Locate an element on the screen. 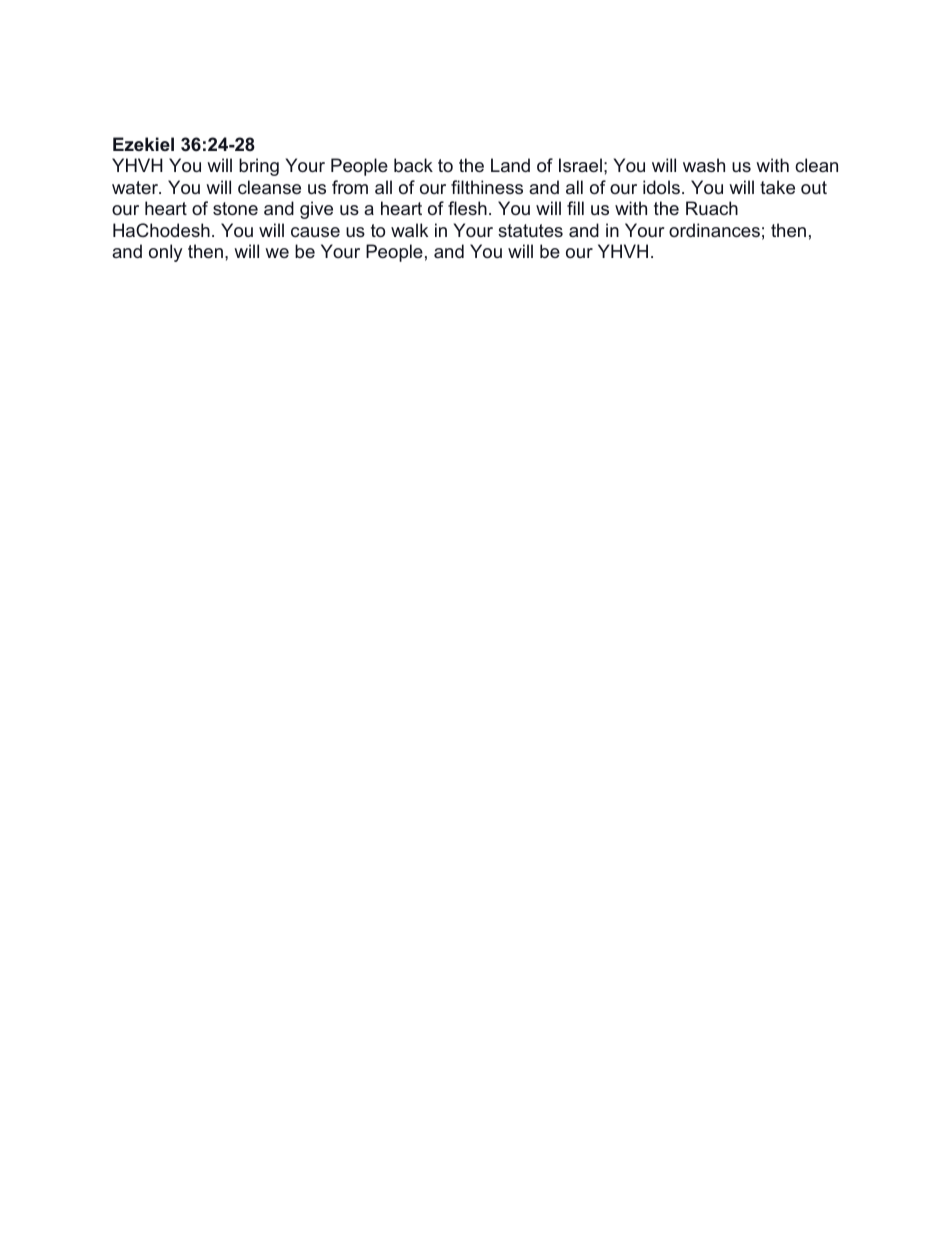  Land is located at coordinates (510, 165).
